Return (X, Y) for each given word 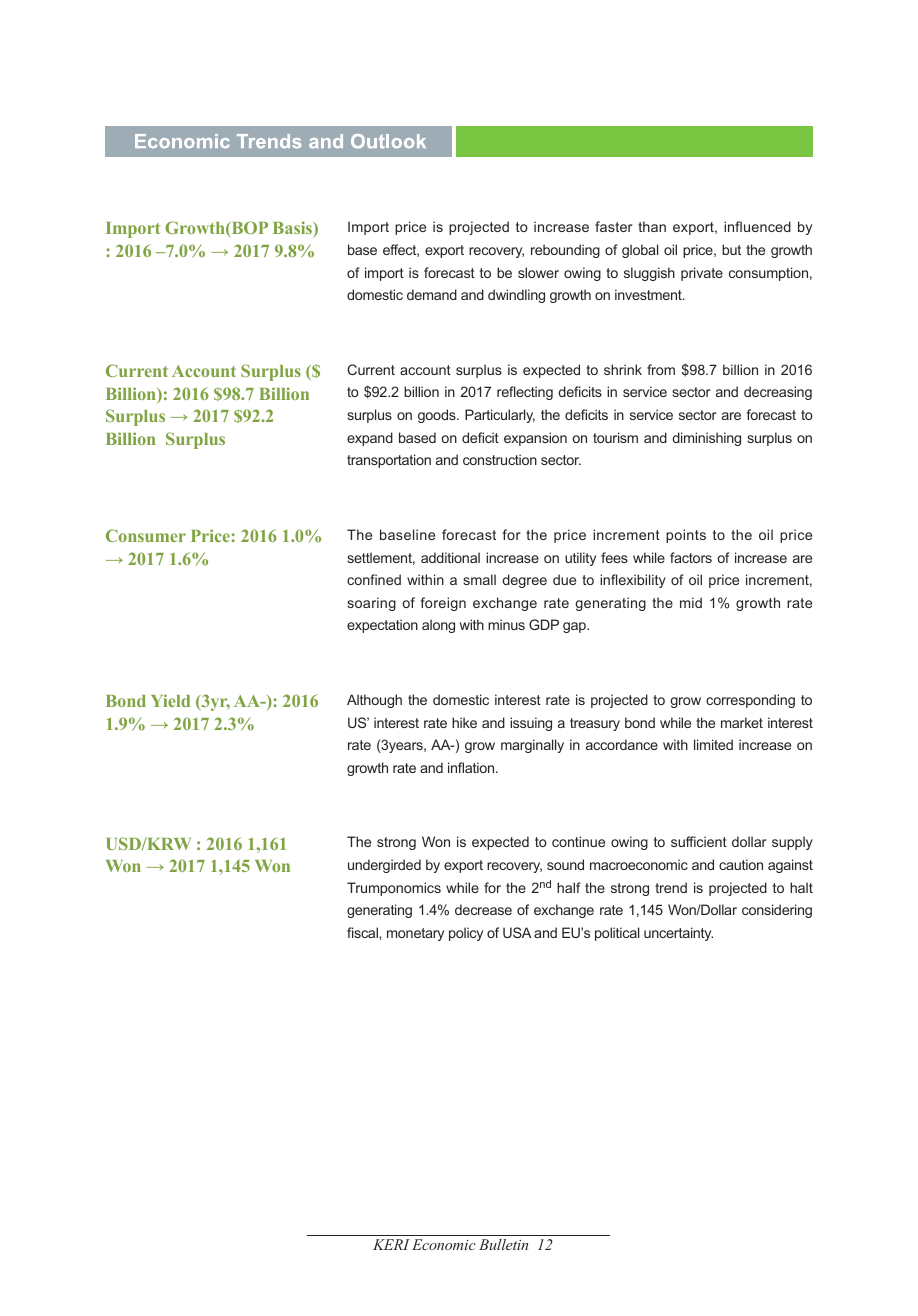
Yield (170, 700)
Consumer (146, 535)
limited (713, 744)
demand (432, 294)
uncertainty (678, 934)
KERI (391, 1244)
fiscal (363, 932)
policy (466, 934)
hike (464, 722)
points (686, 536)
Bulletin (503, 1244)
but (731, 249)
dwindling (516, 296)
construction (500, 459)
